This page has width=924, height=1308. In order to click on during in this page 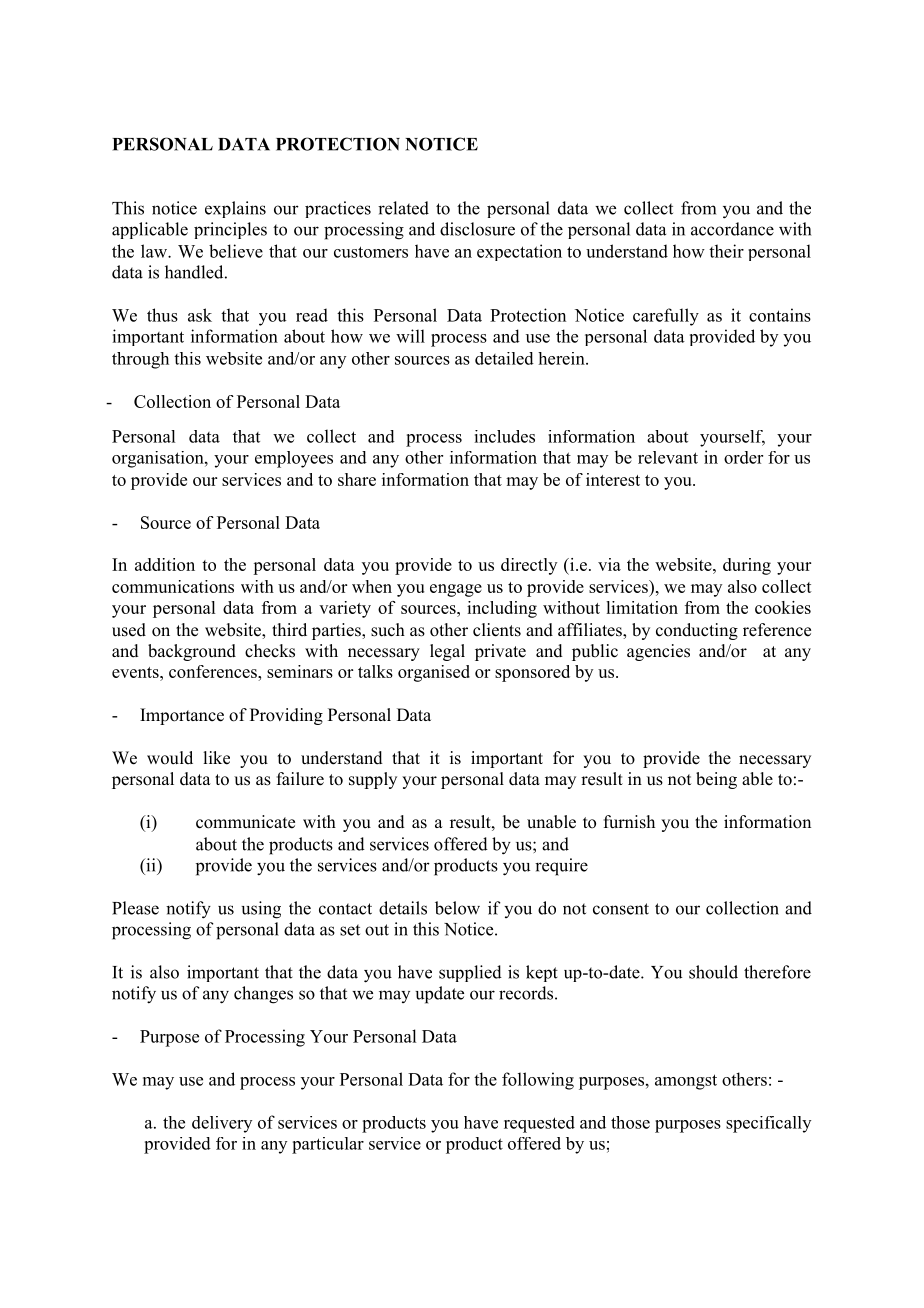, I will do `click(747, 566)`.
